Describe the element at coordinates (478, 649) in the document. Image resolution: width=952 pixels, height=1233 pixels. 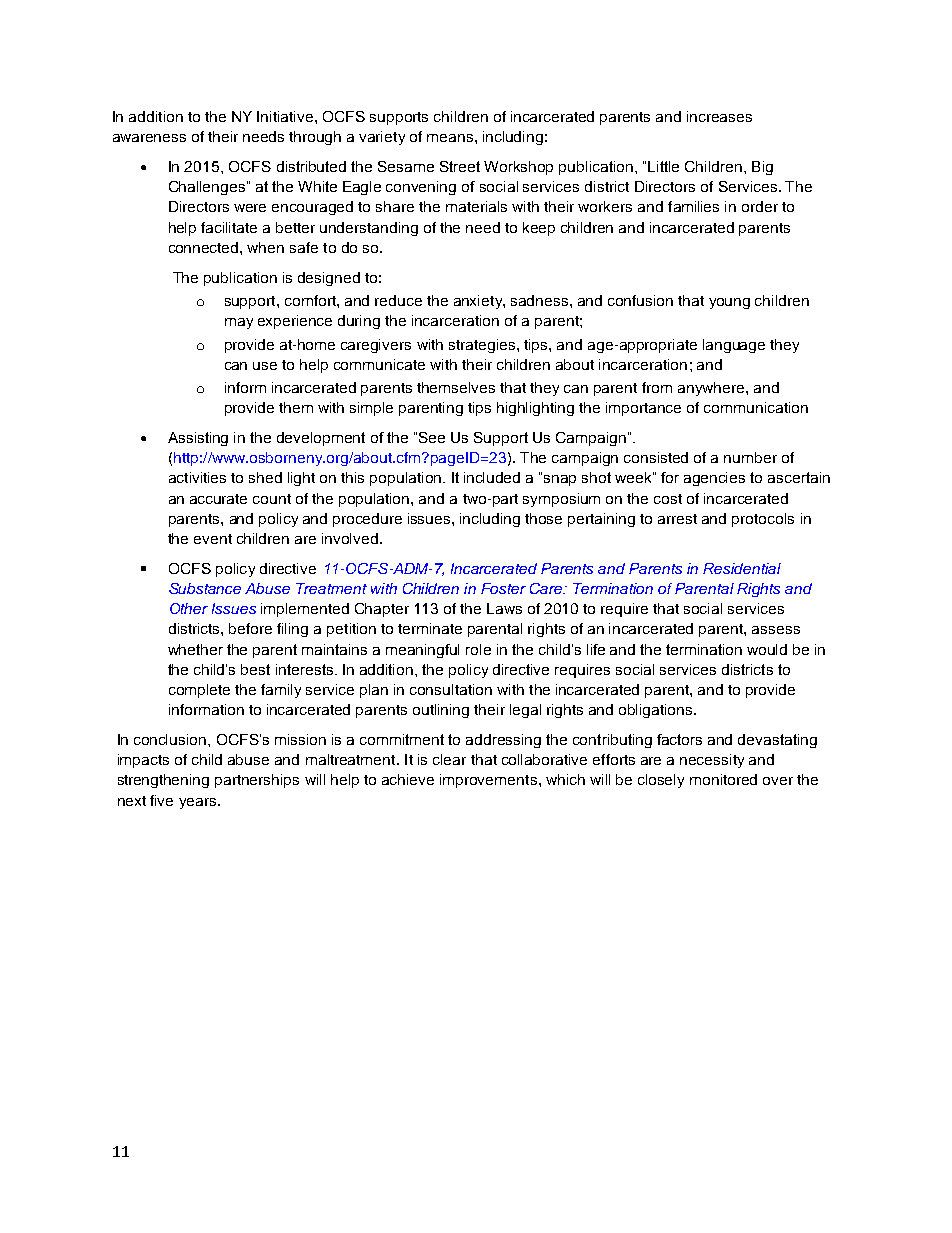
I see `role` at that location.
